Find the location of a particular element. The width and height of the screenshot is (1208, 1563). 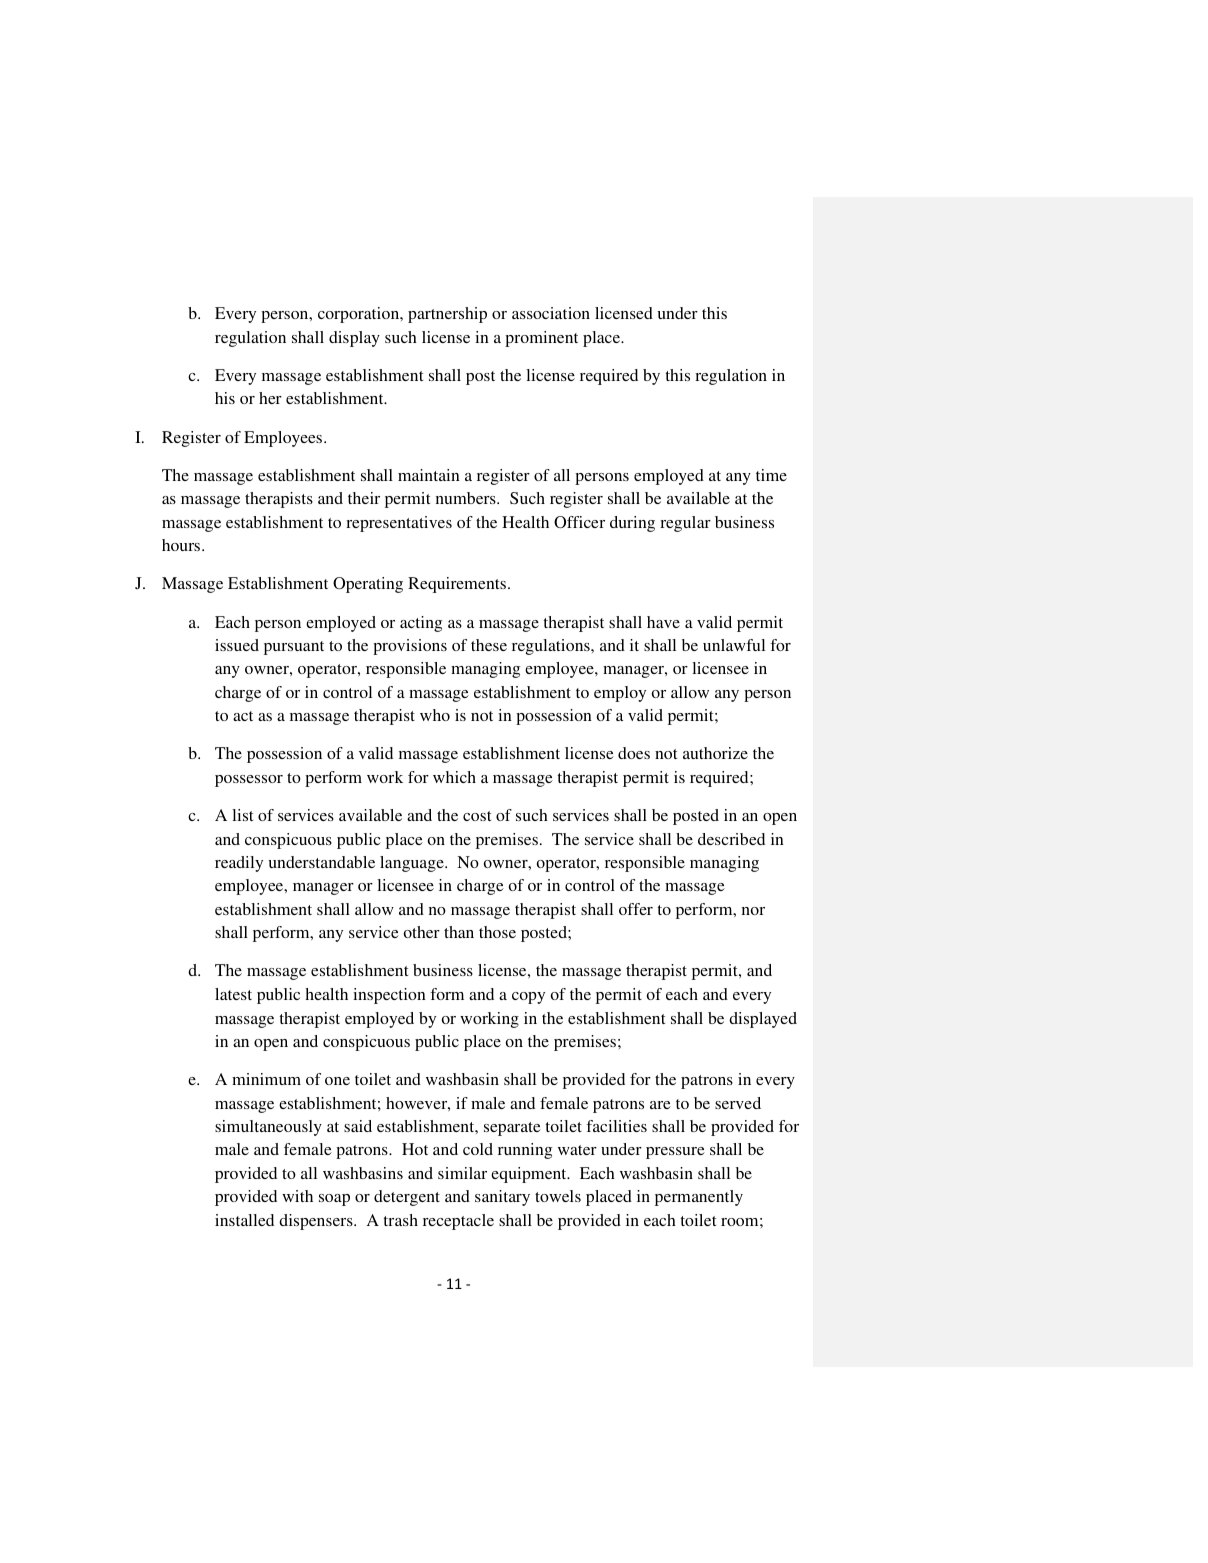

partnership is located at coordinates (447, 315).
